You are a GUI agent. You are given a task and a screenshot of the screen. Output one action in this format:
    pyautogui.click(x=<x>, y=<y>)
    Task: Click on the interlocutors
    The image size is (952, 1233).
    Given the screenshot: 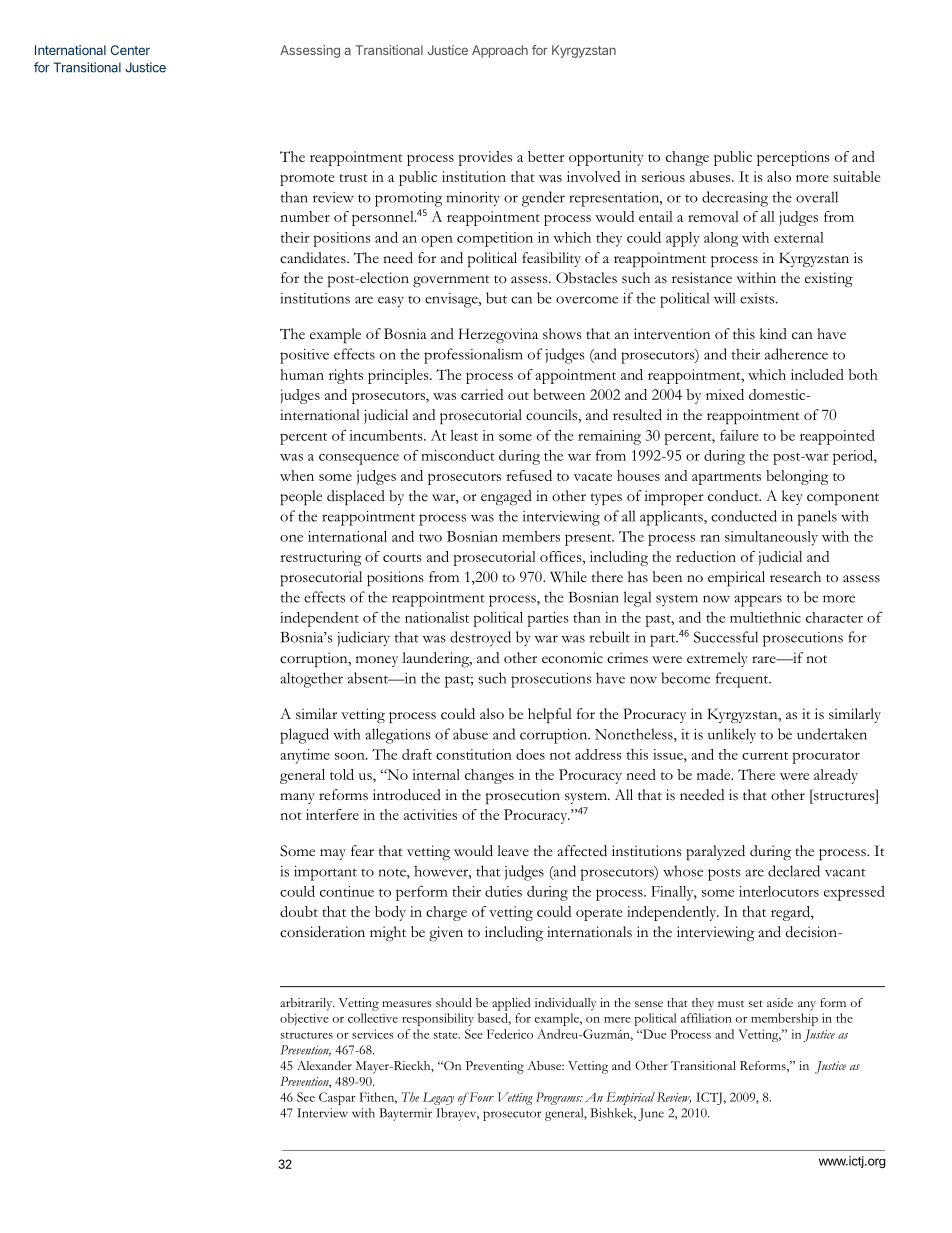 What is the action you would take?
    pyautogui.click(x=779, y=891)
